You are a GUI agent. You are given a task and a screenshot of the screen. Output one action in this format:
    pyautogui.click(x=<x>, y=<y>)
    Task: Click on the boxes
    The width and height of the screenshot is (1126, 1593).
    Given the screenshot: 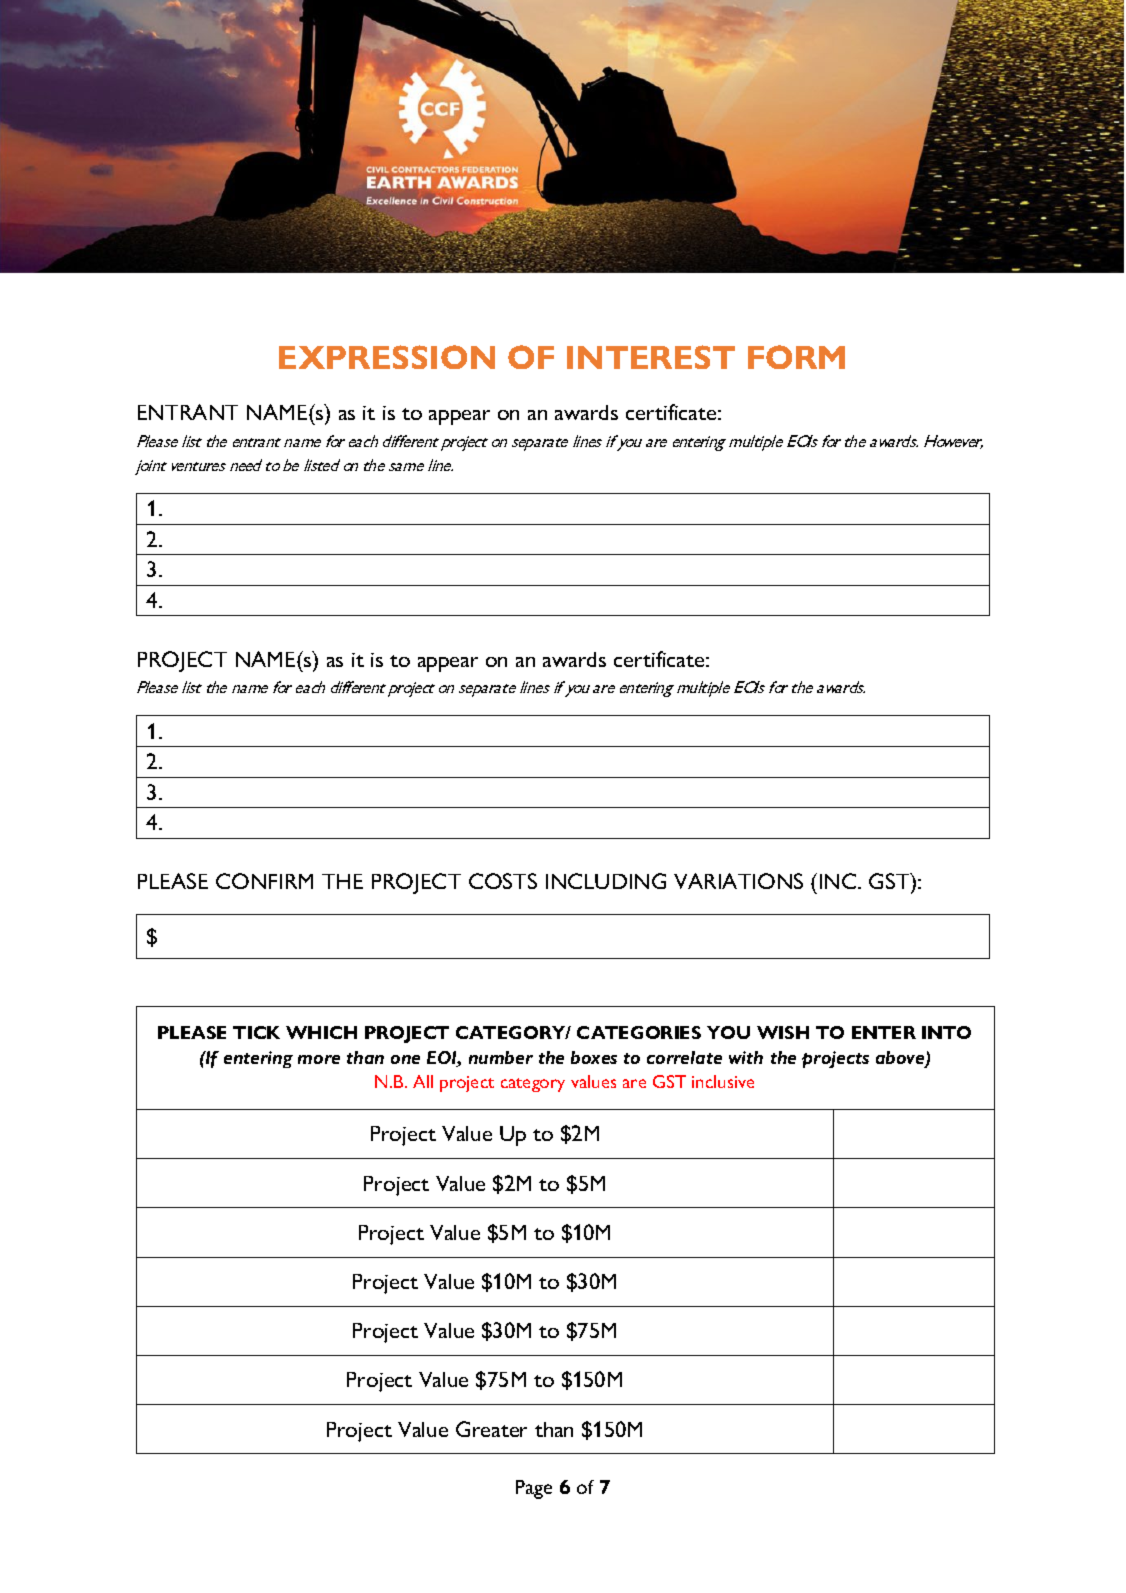 What is the action you would take?
    pyautogui.click(x=594, y=1057)
